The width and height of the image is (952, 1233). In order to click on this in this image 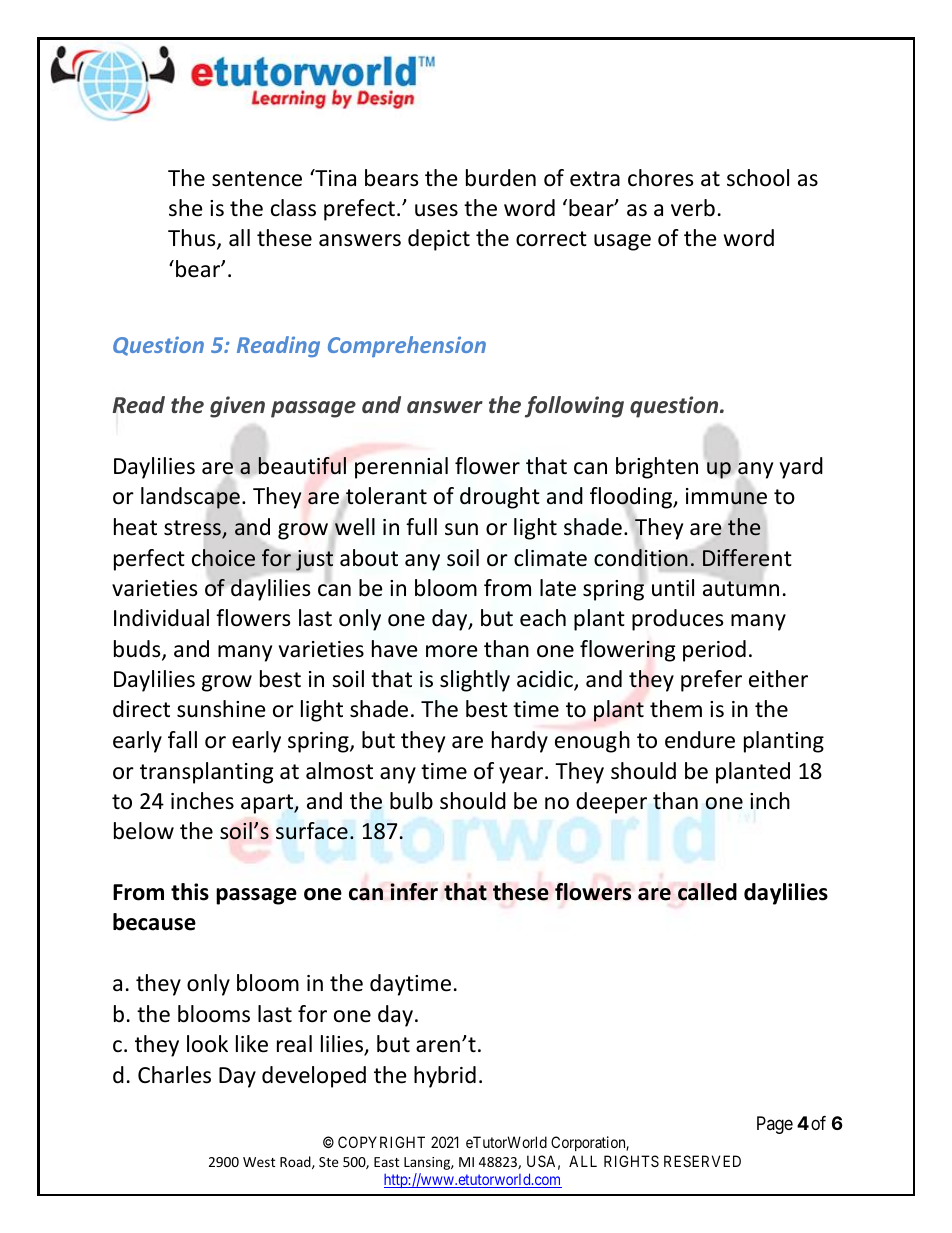, I will do `click(190, 892)`.
